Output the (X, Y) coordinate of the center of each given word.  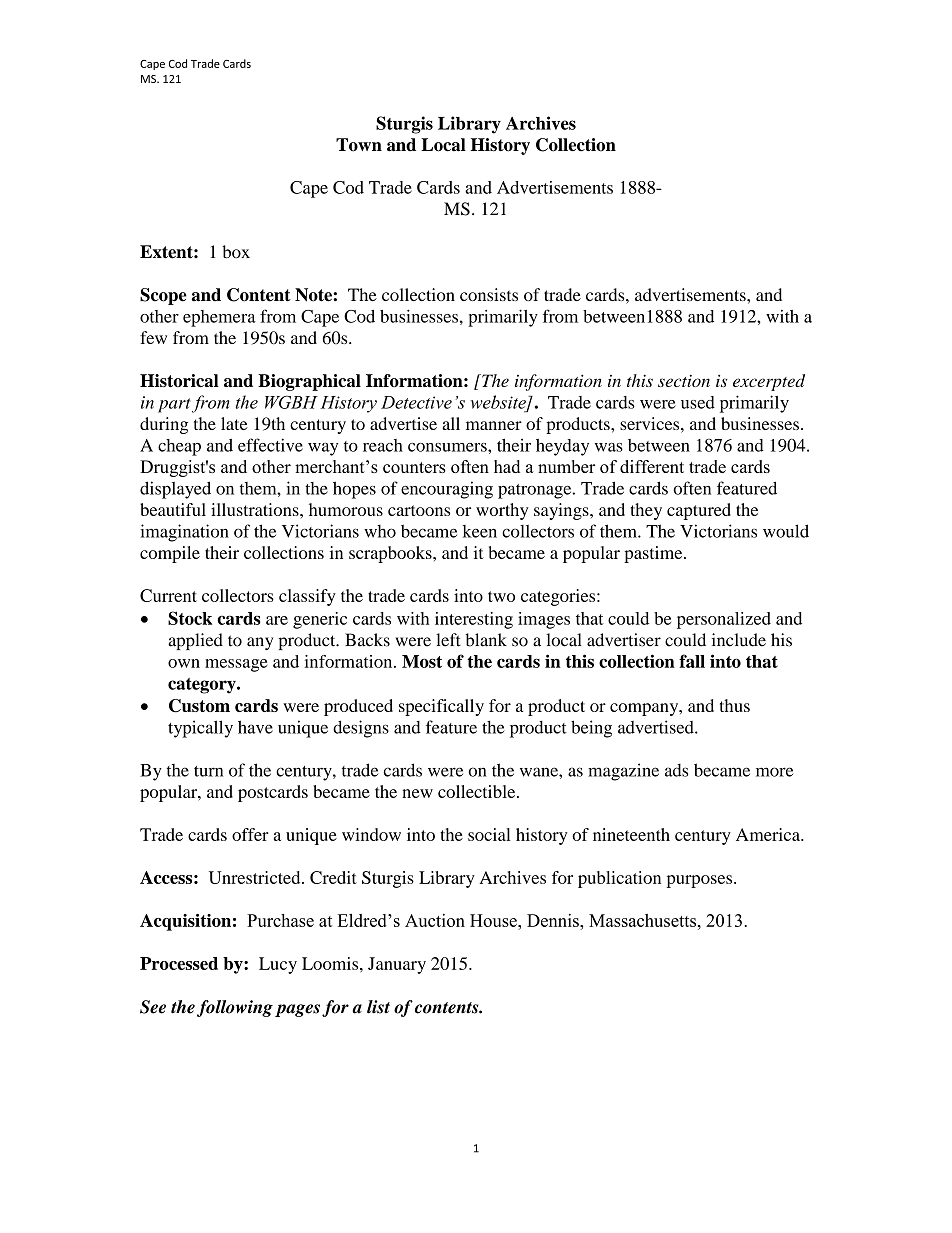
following (235, 1008)
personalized (724, 620)
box (236, 252)
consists (489, 294)
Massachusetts (644, 920)
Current (168, 595)
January (397, 965)
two (501, 596)
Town (359, 145)
